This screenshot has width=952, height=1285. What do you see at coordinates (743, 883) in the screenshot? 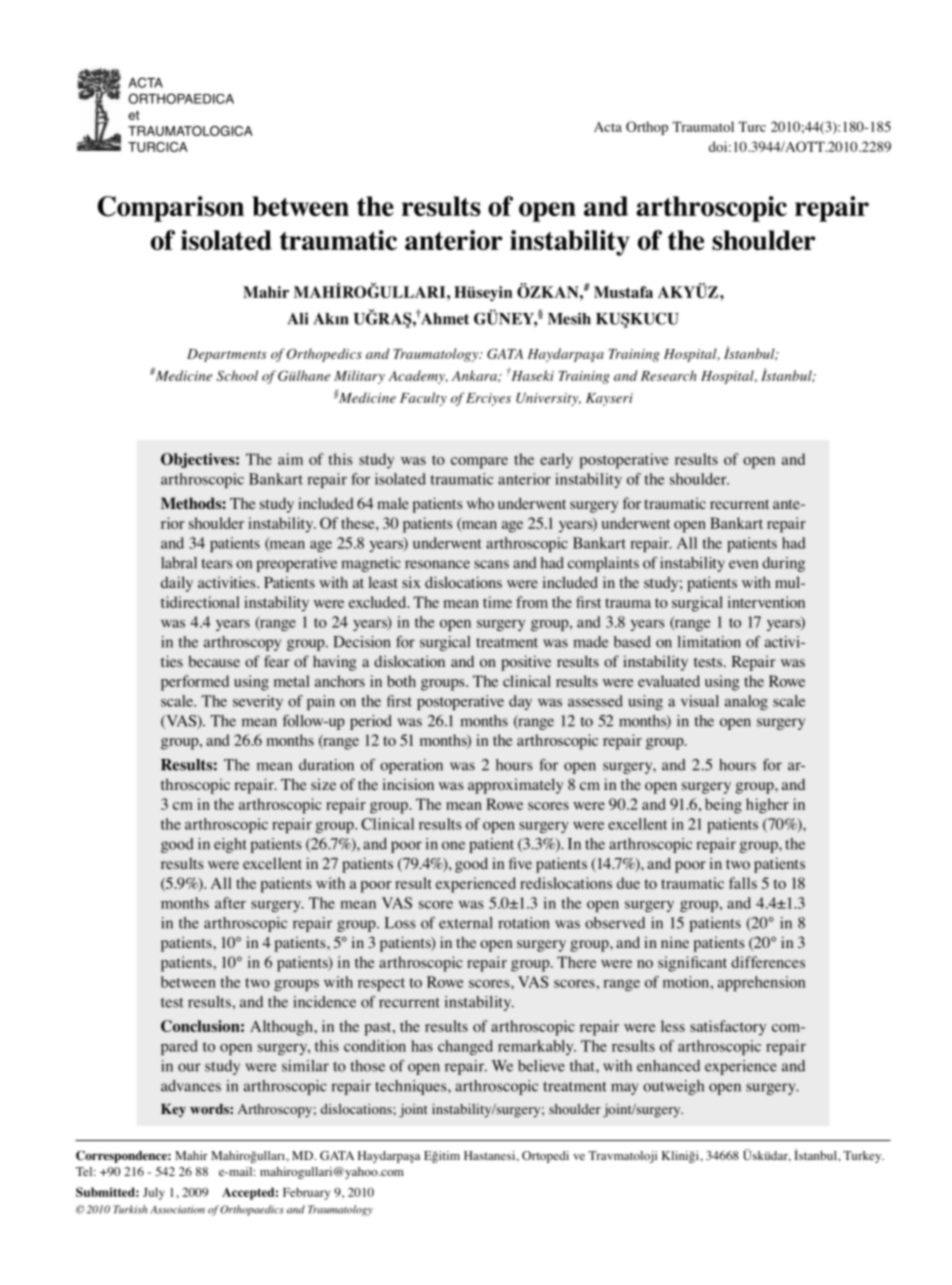
I see `falls` at bounding box center [743, 883].
